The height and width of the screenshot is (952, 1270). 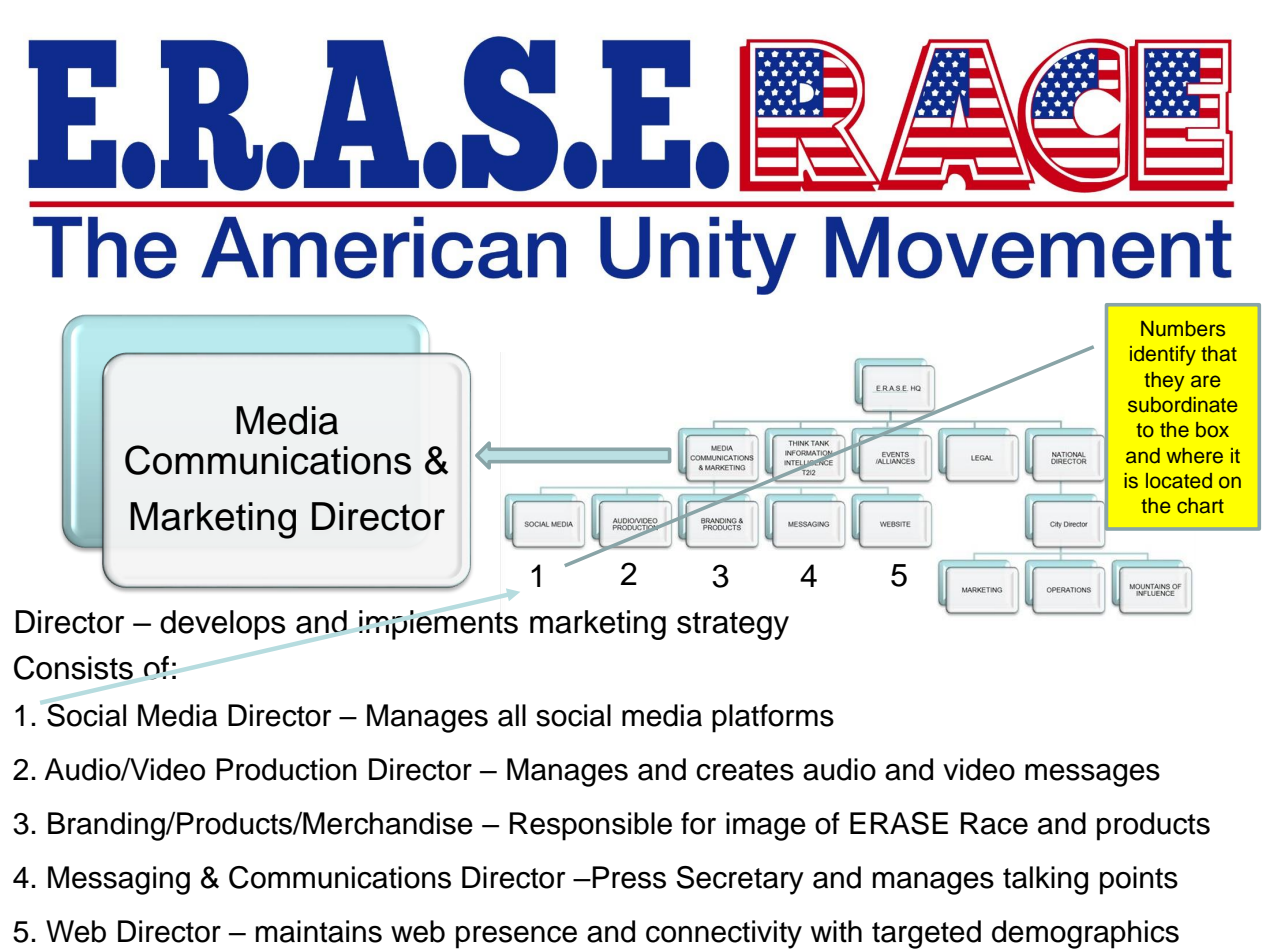 I want to click on Production, so click(x=286, y=769).
